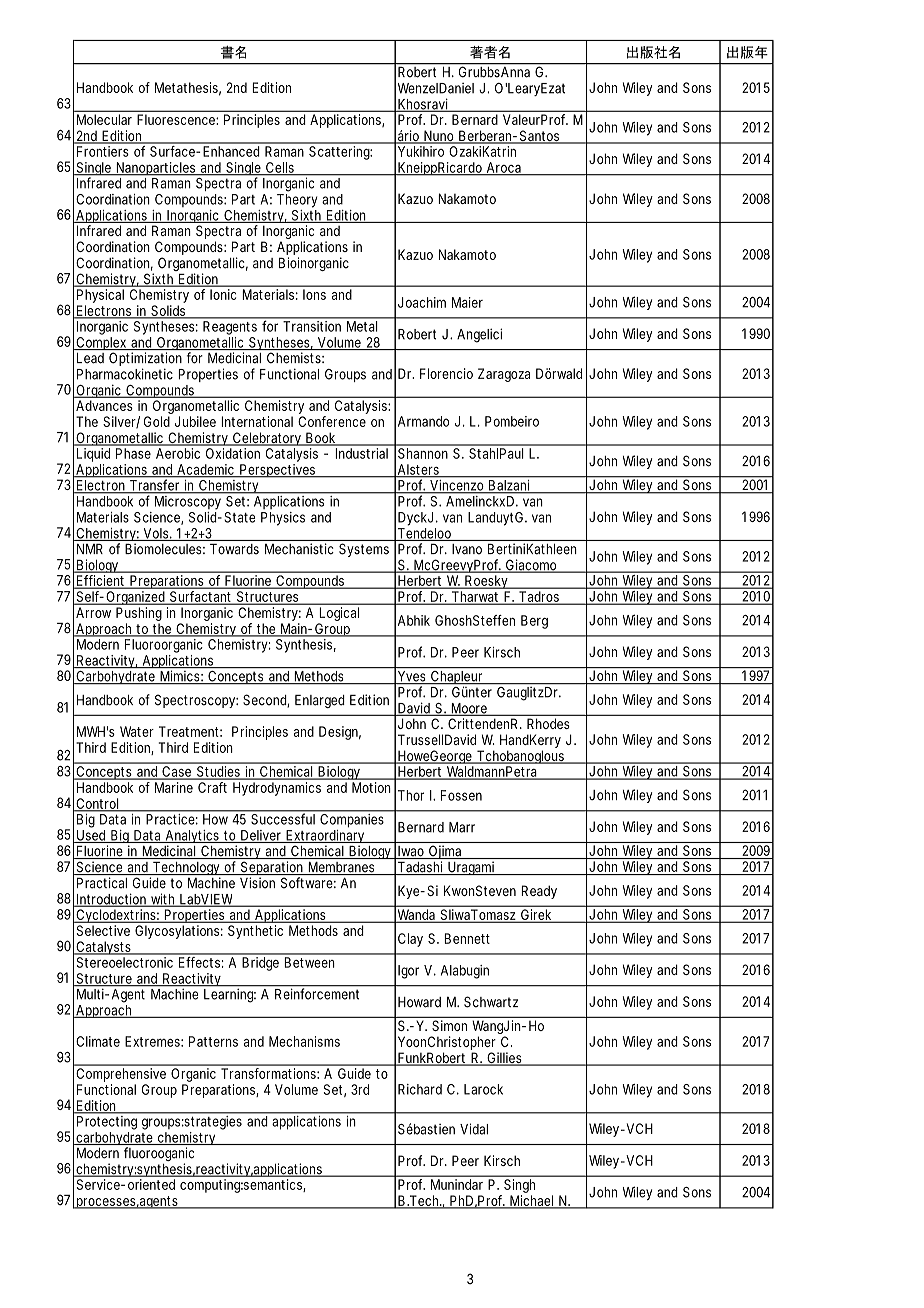 The width and height of the page is (924, 1308). Describe the element at coordinates (280, 168) in the page. I see `Cells` at that location.
